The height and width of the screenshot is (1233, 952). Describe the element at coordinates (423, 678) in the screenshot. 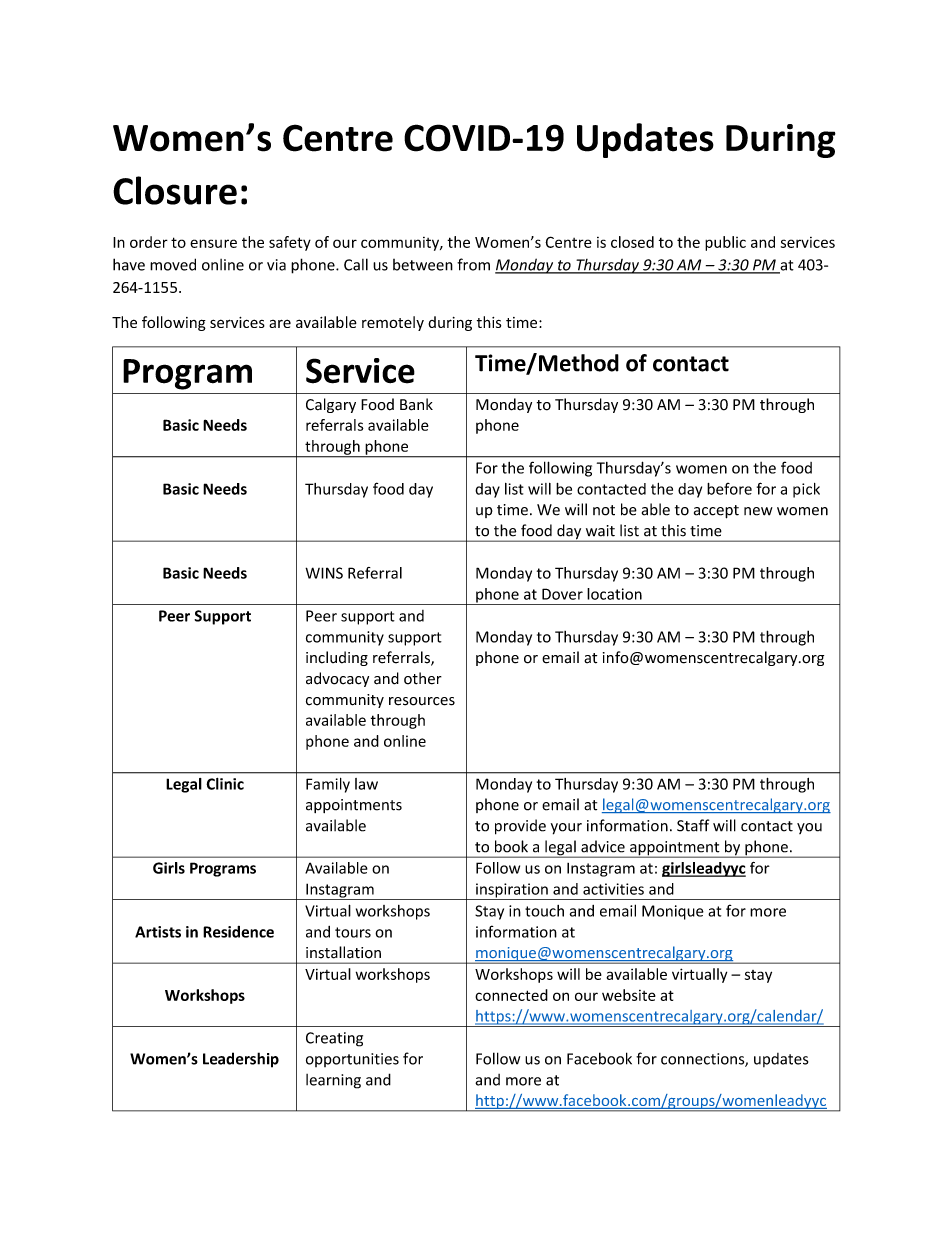

I see `other` at that location.
